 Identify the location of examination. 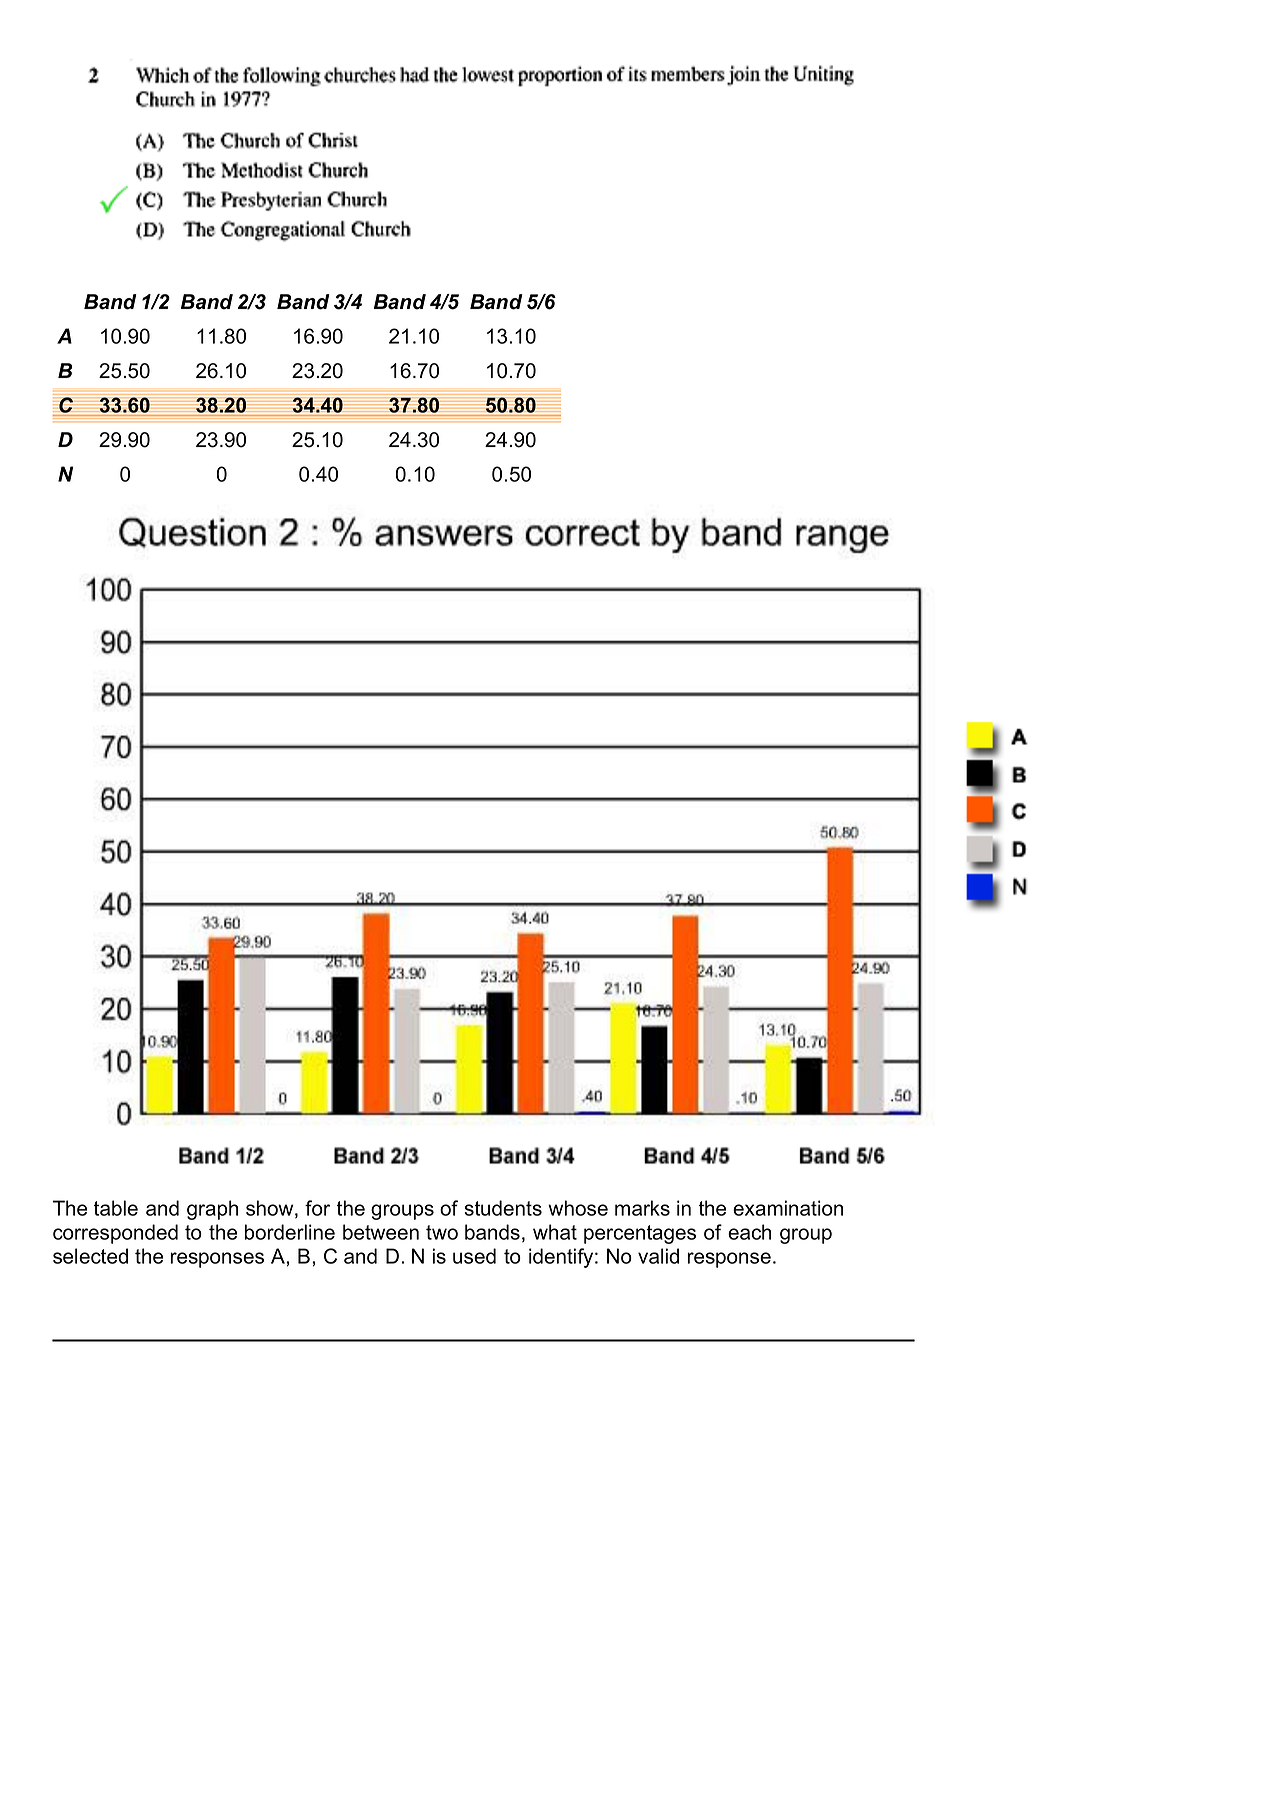
(788, 1208).
